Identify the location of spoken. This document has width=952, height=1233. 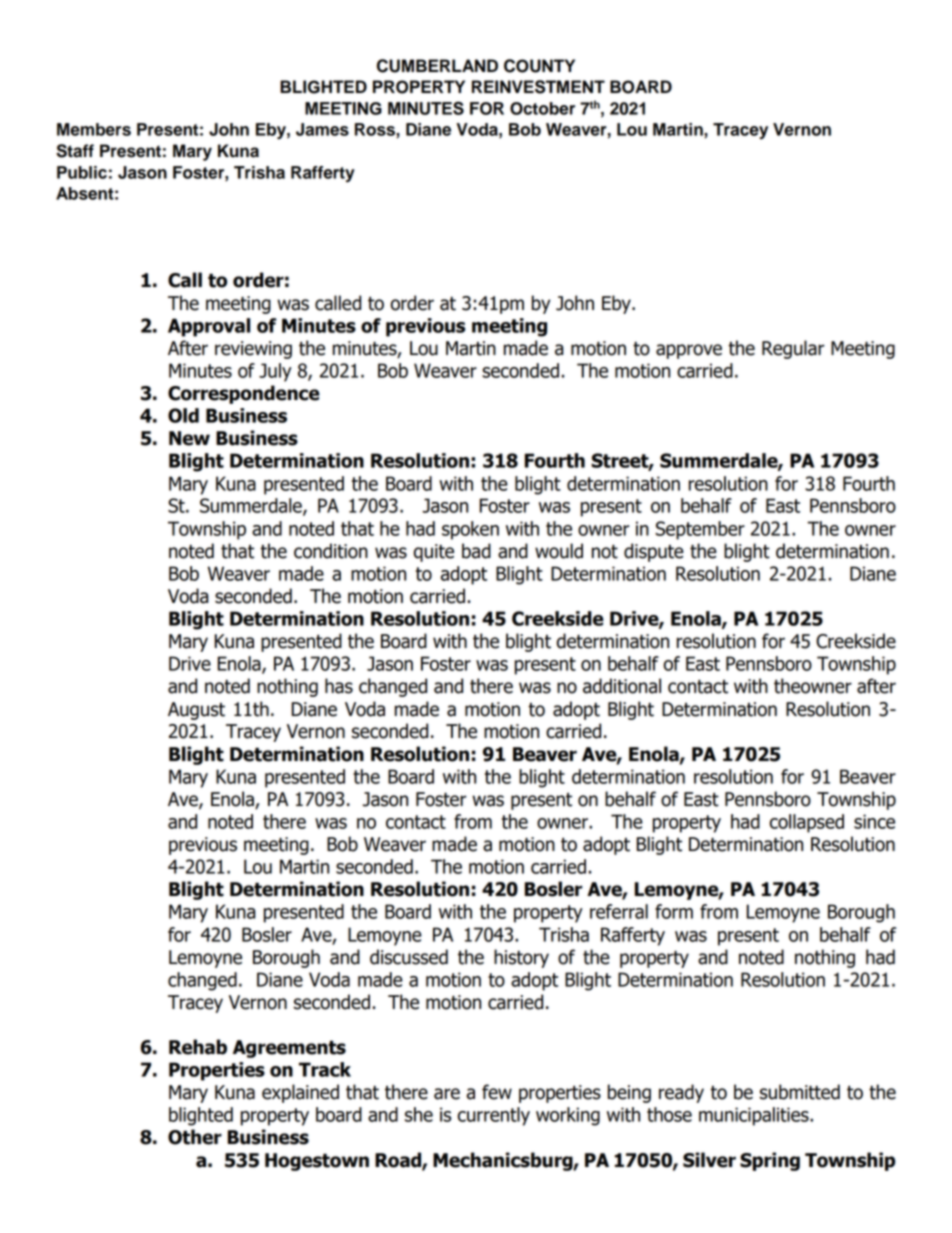
(470, 530).
